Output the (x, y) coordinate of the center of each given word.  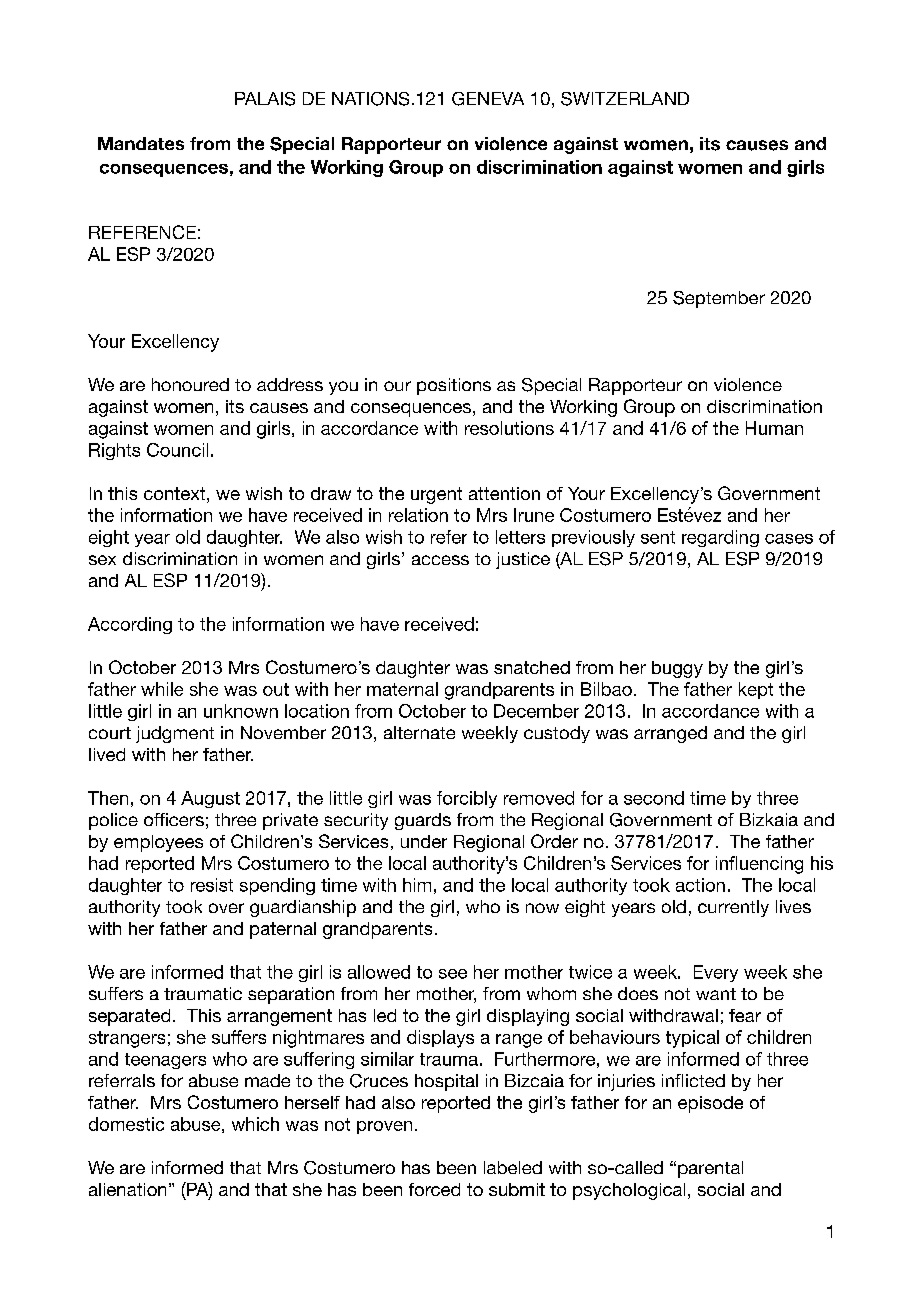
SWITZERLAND (625, 99)
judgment (175, 734)
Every (716, 973)
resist (212, 885)
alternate (419, 732)
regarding (720, 538)
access (440, 560)
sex (102, 560)
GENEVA (488, 99)
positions (454, 386)
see (453, 974)
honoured (190, 384)
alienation (127, 1189)
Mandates (141, 143)
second (654, 798)
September (719, 299)
